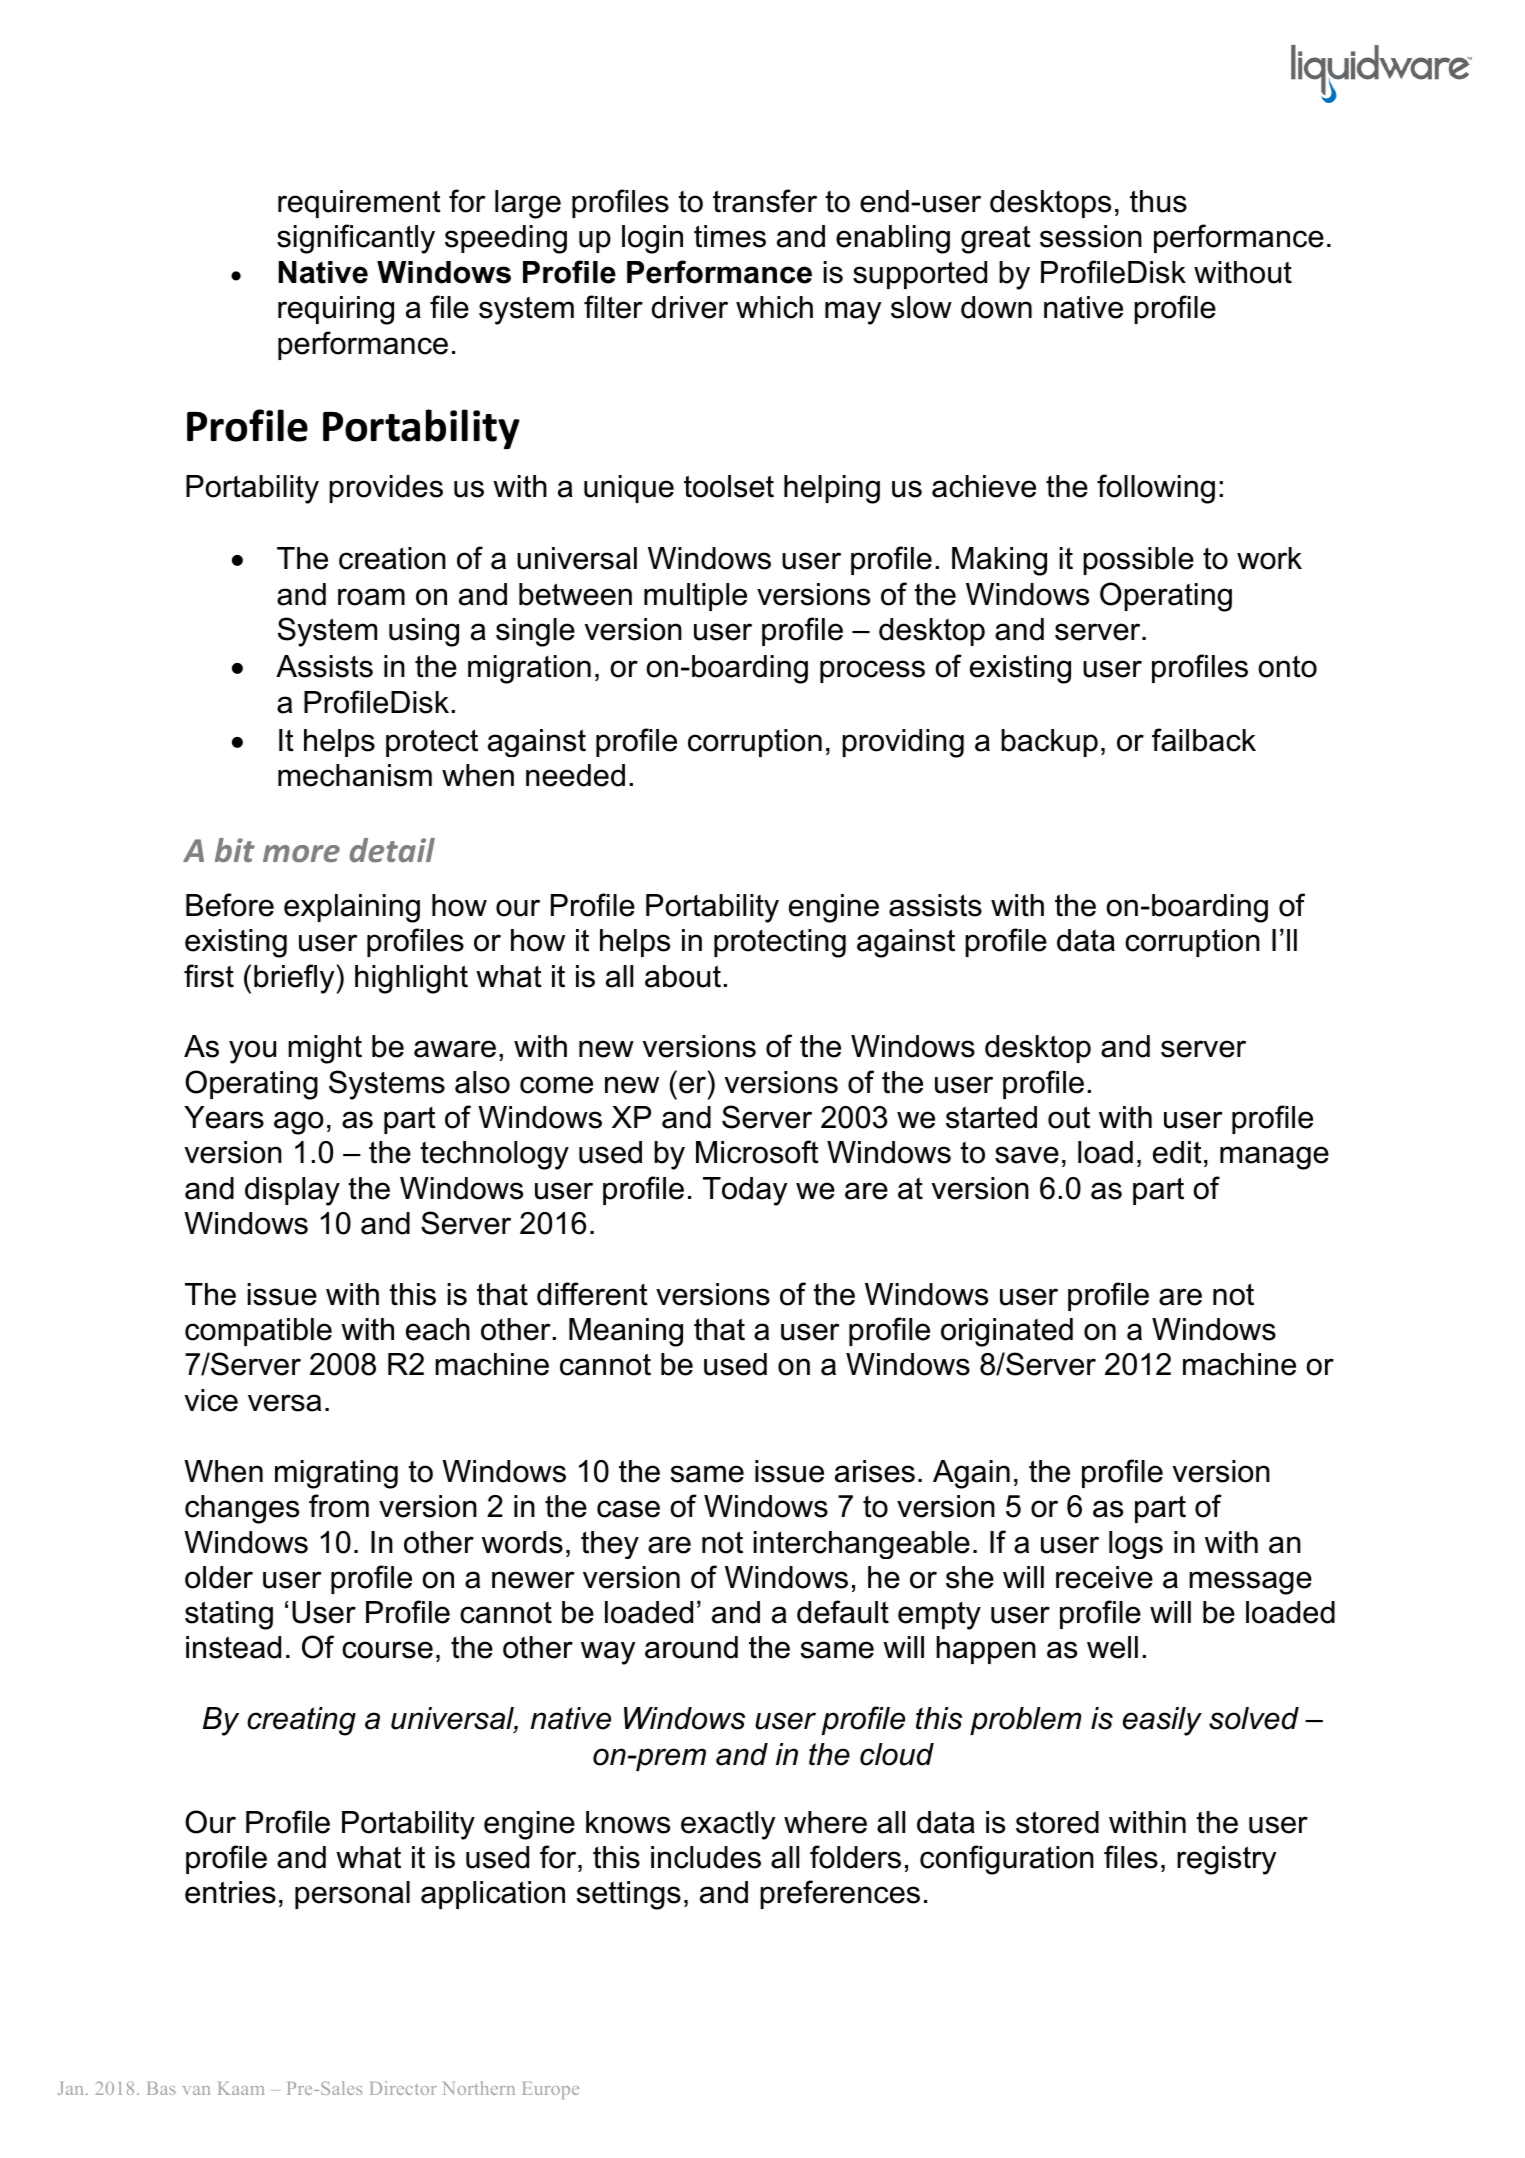  I want to click on Microsoft, so click(757, 1152).
